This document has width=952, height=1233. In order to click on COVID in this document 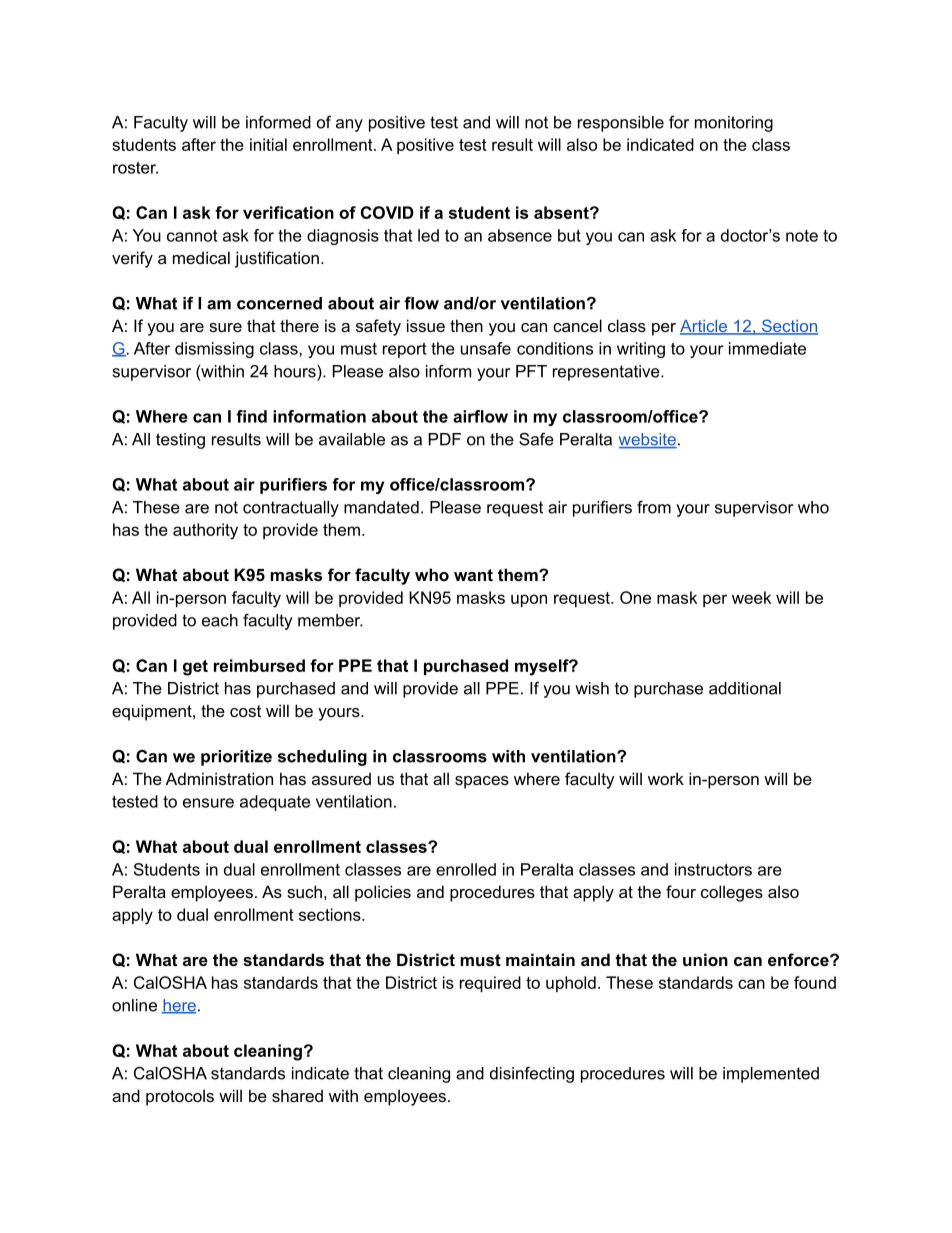, I will do `click(387, 212)`.
